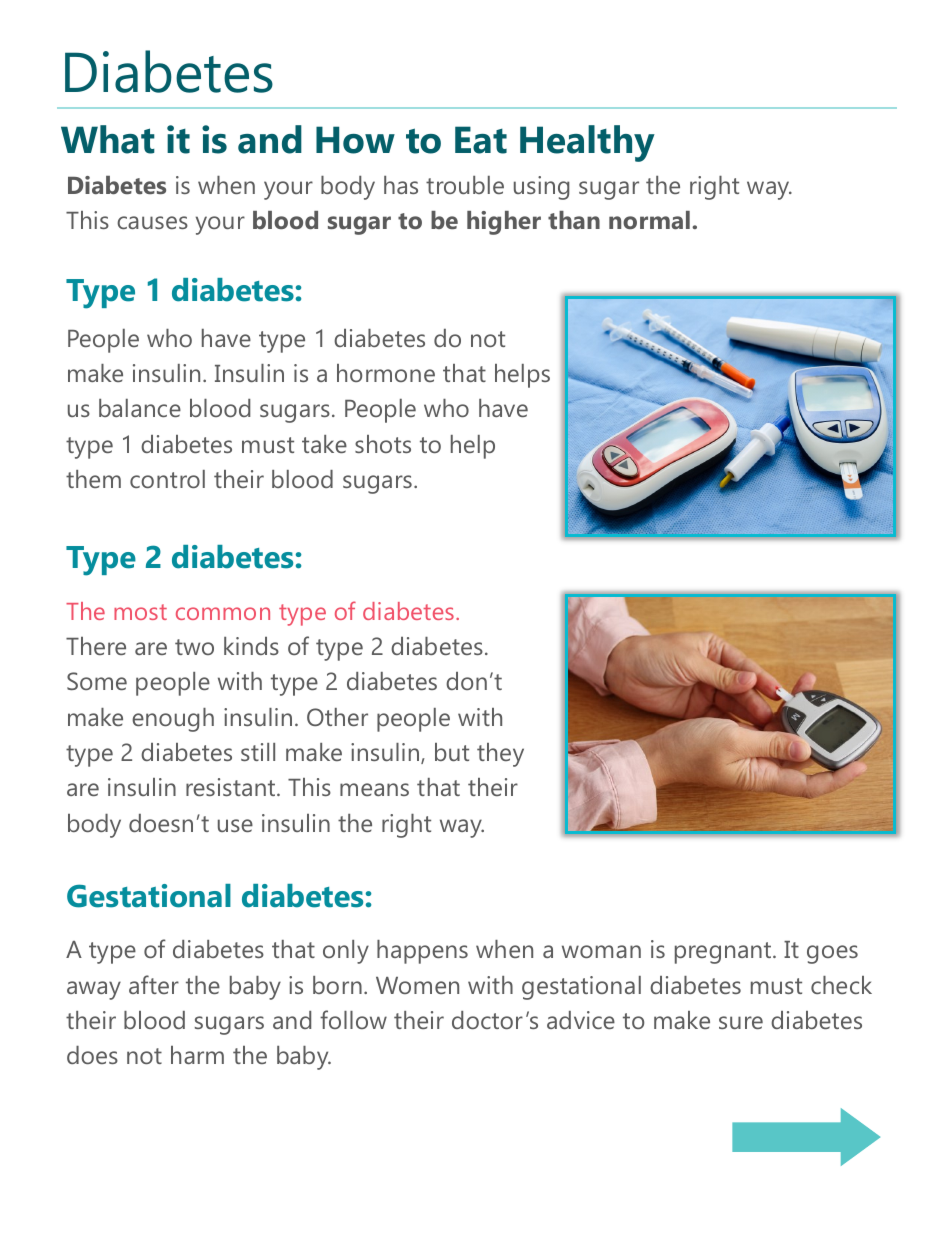 This document has width=952, height=1233. Describe the element at coordinates (417, 985) in the document. I see `Women` at that location.
